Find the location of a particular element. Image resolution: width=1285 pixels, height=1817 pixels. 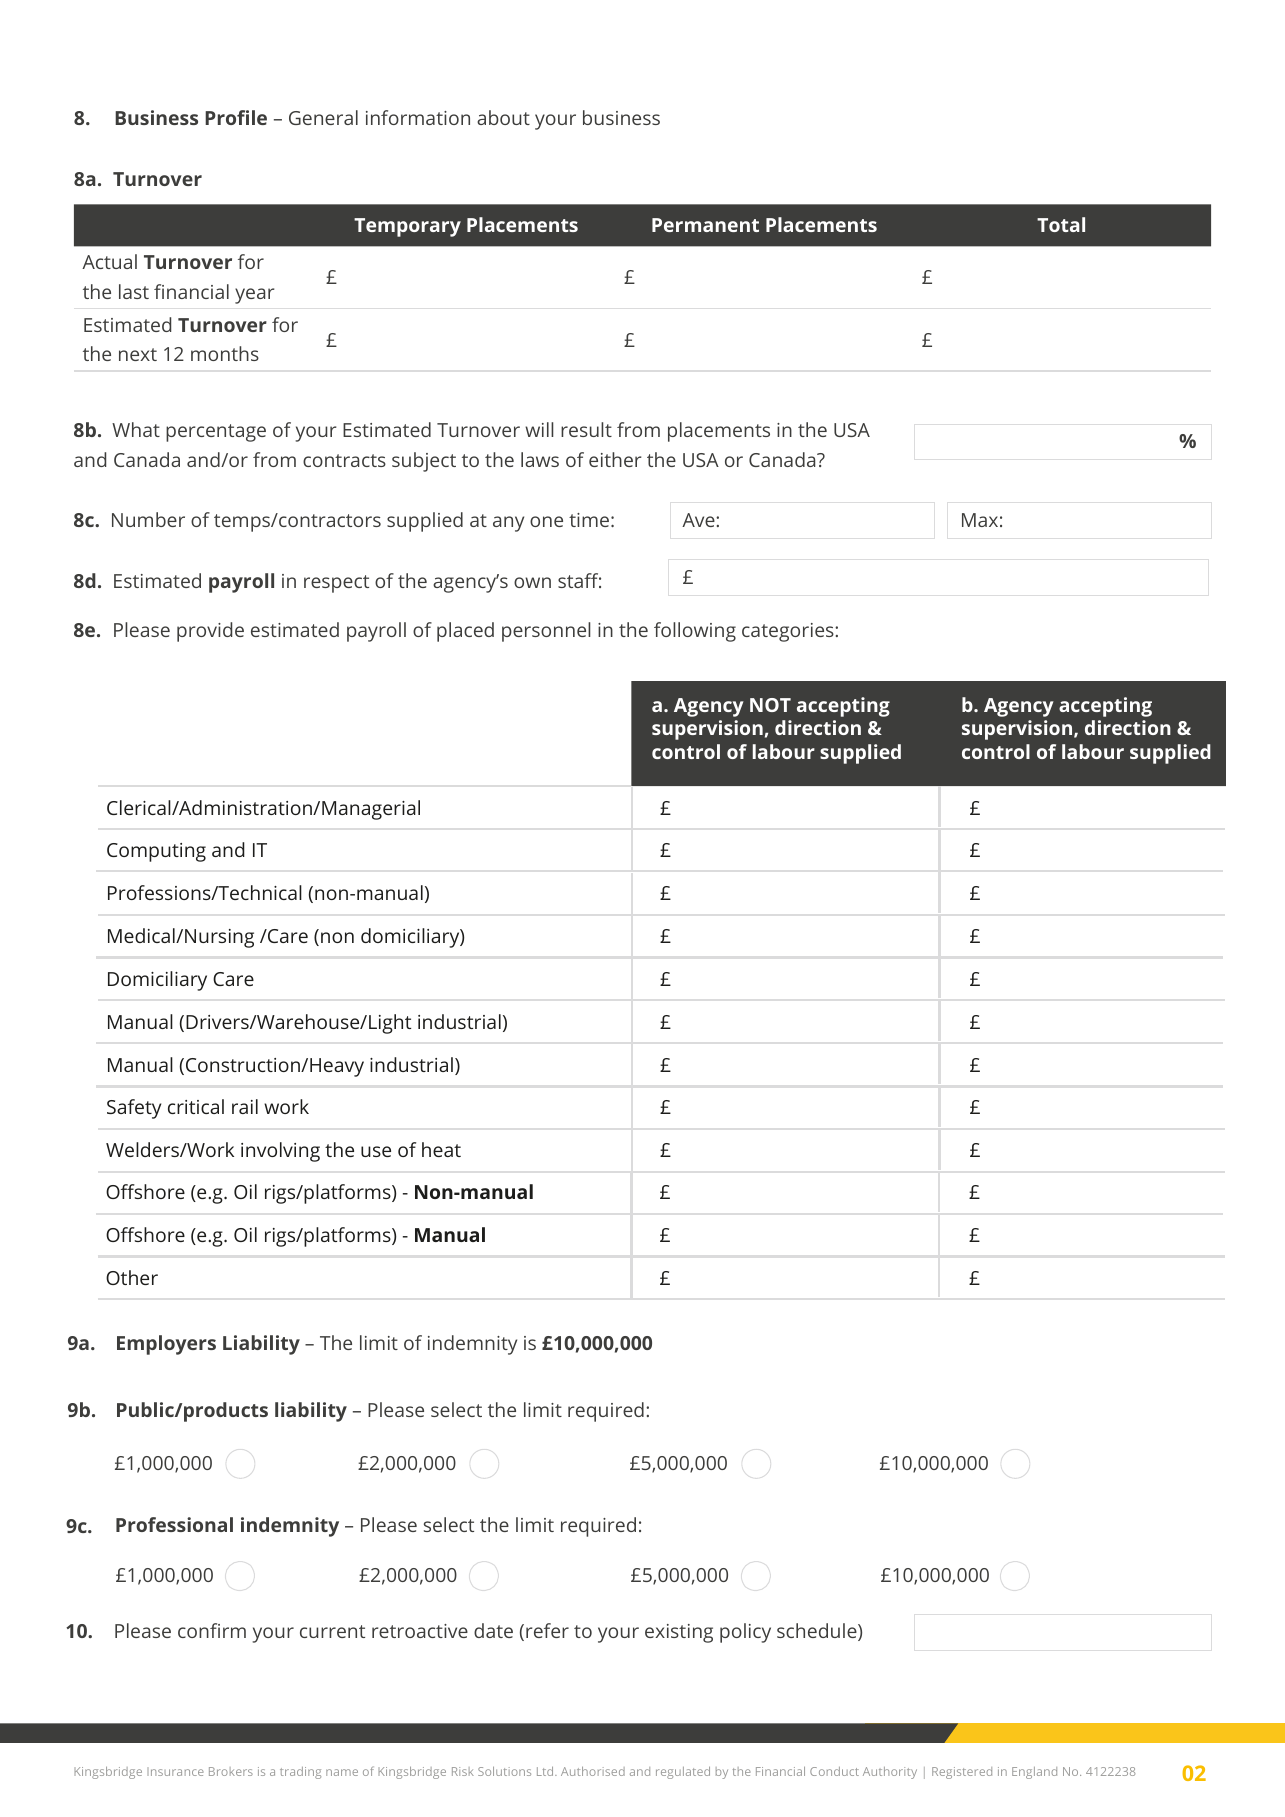

Brokers is located at coordinates (231, 1771).
